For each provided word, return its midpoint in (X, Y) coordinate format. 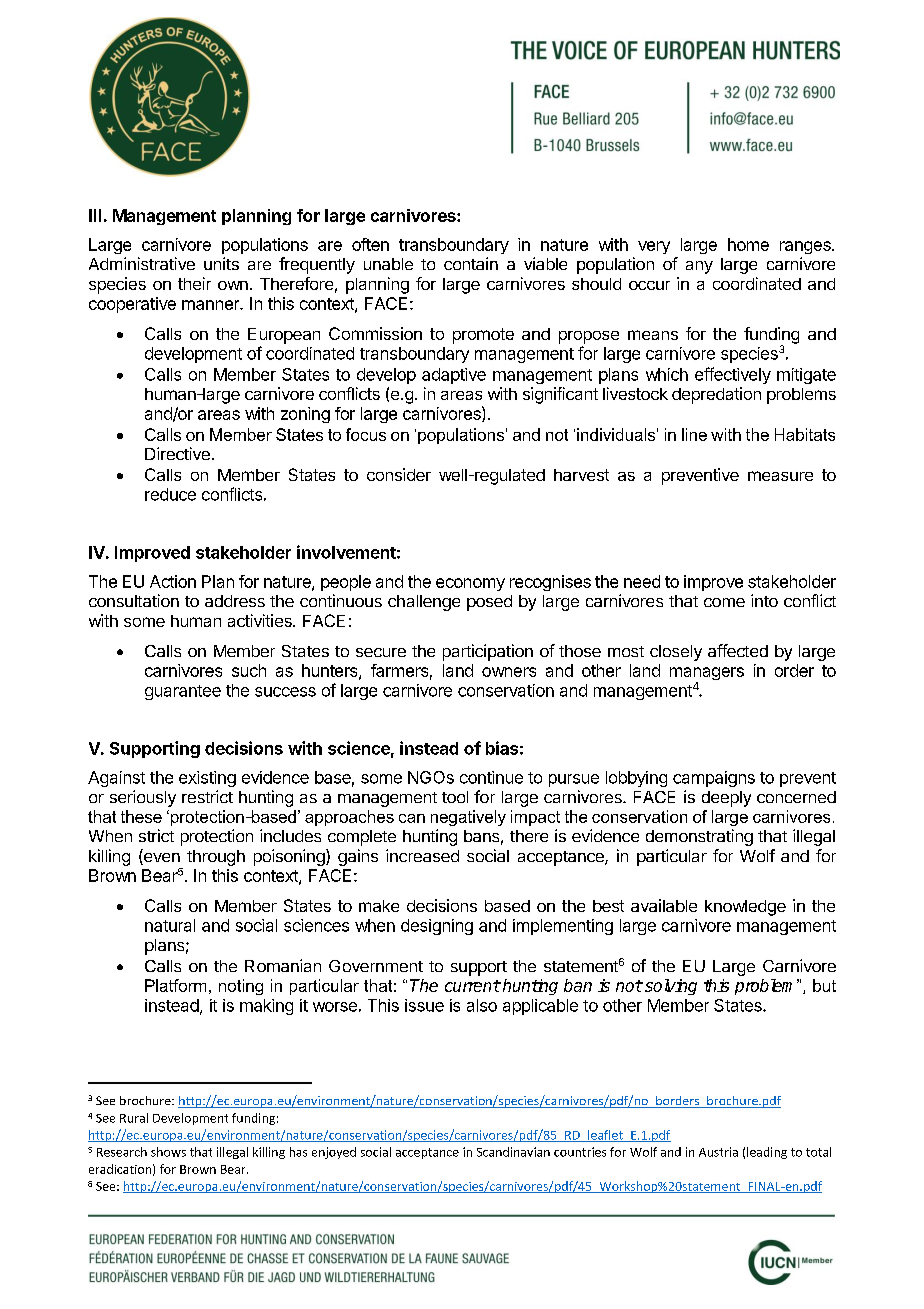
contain (471, 263)
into (764, 600)
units (221, 263)
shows (168, 1152)
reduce (170, 494)
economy (470, 584)
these (141, 816)
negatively (468, 818)
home (748, 244)
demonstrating (699, 837)
